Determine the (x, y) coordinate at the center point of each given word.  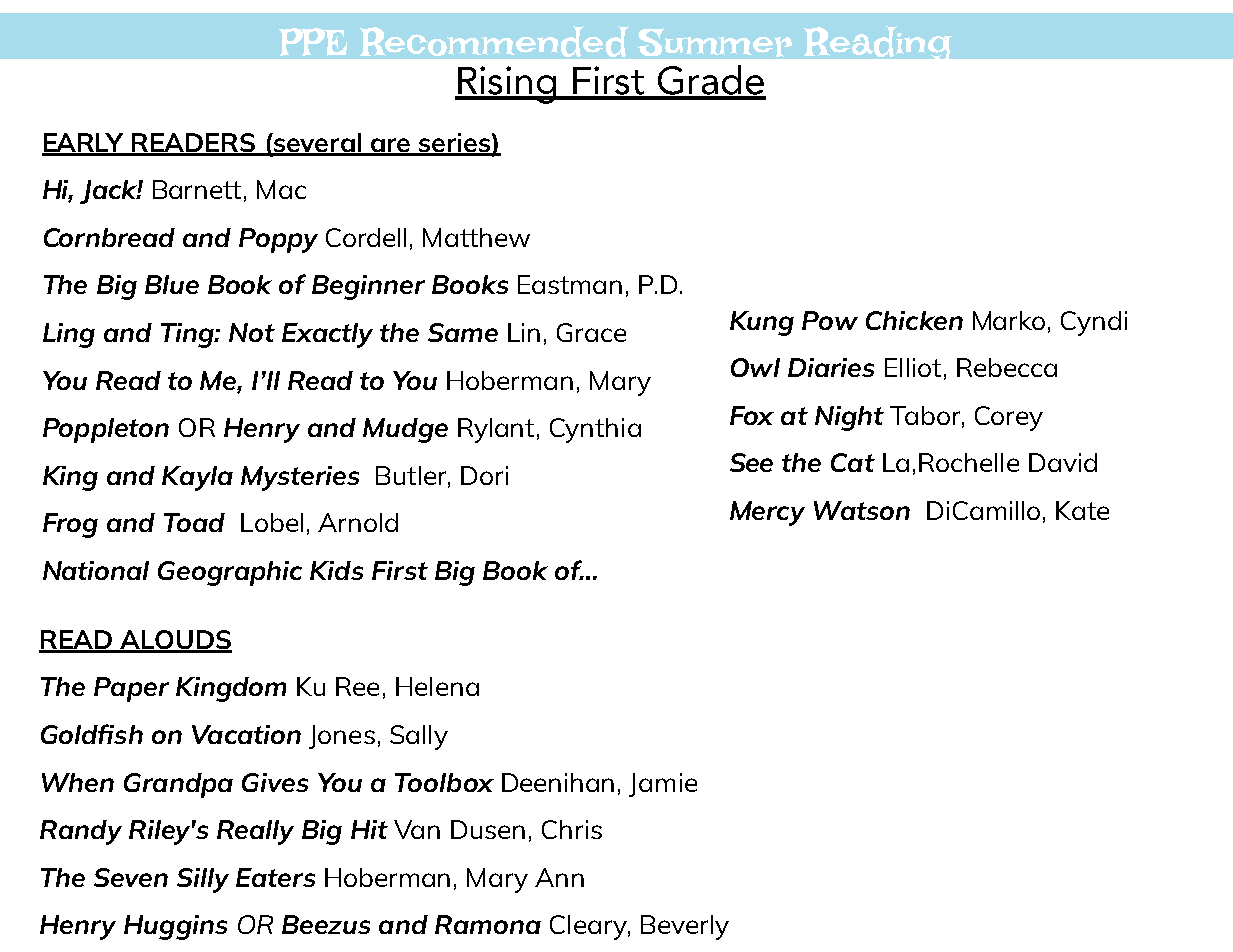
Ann (559, 877)
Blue (172, 284)
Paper (131, 689)
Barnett (197, 189)
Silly (203, 880)
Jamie (663, 785)
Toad (194, 522)
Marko (1009, 320)
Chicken (914, 320)
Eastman (570, 284)
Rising (508, 85)
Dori (484, 475)
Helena (437, 686)
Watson (862, 510)
